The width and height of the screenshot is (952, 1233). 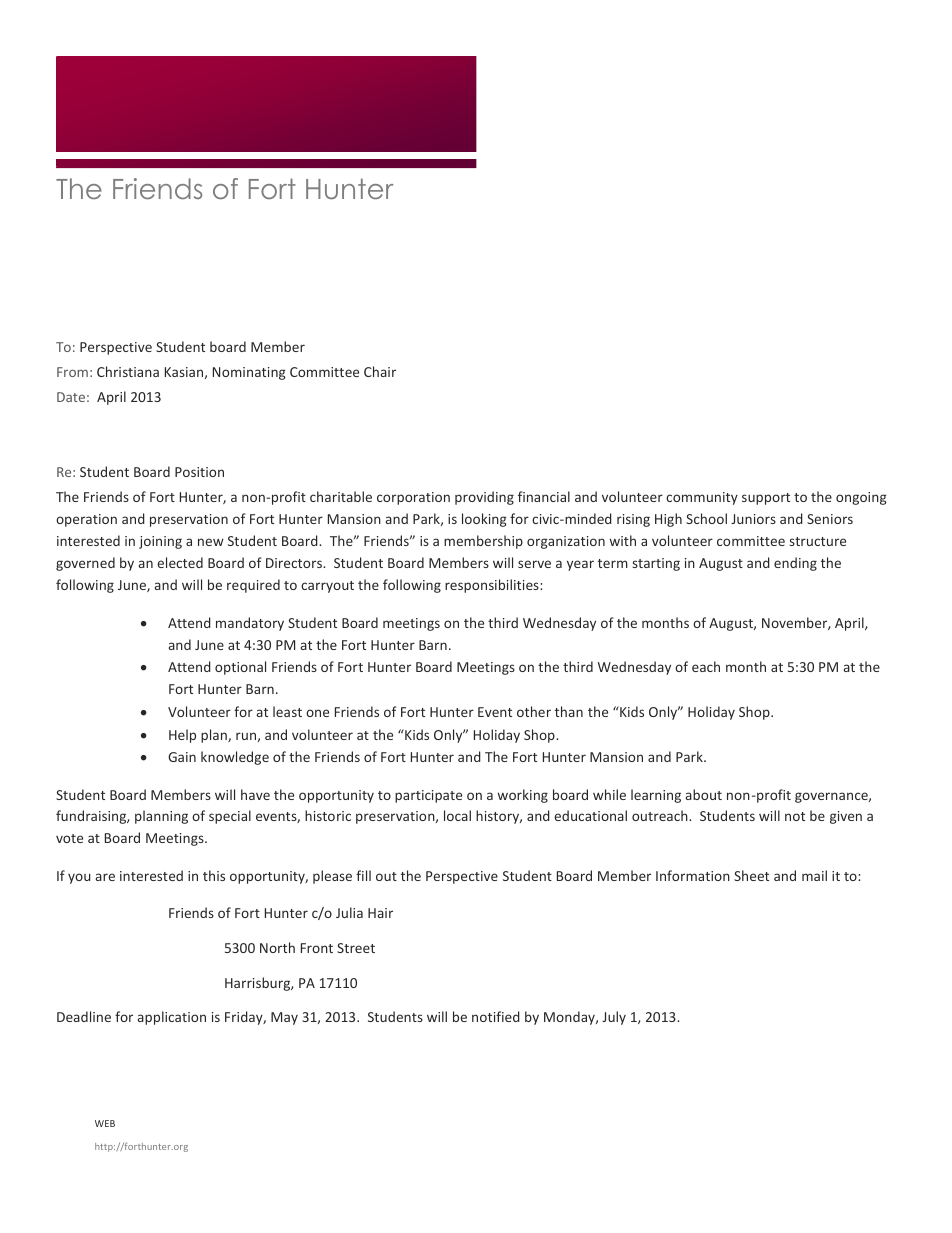 I want to click on mandatory, so click(x=250, y=624).
